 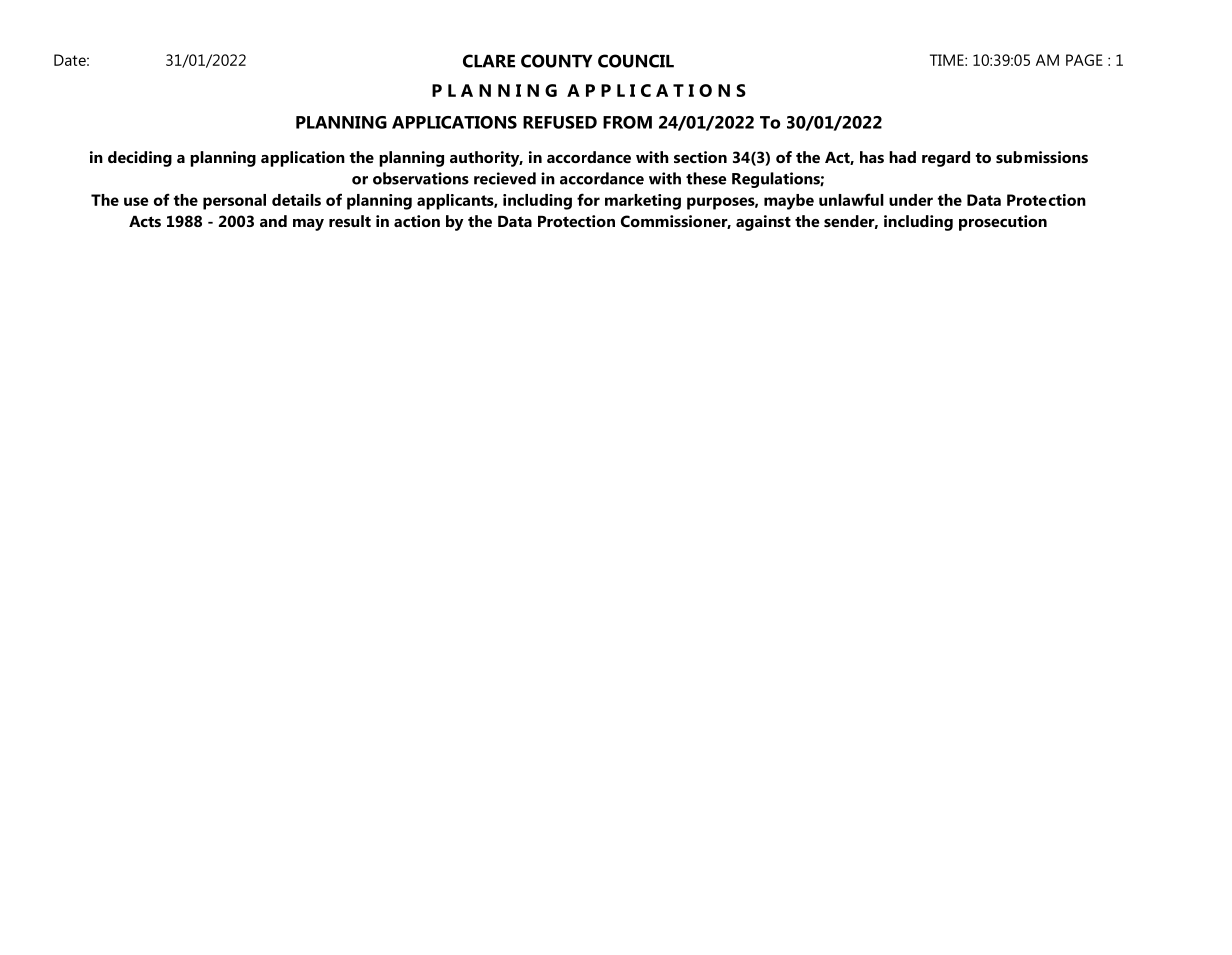 What do you see at coordinates (1003, 223) in the page?
I see `prosecution` at bounding box center [1003, 223].
